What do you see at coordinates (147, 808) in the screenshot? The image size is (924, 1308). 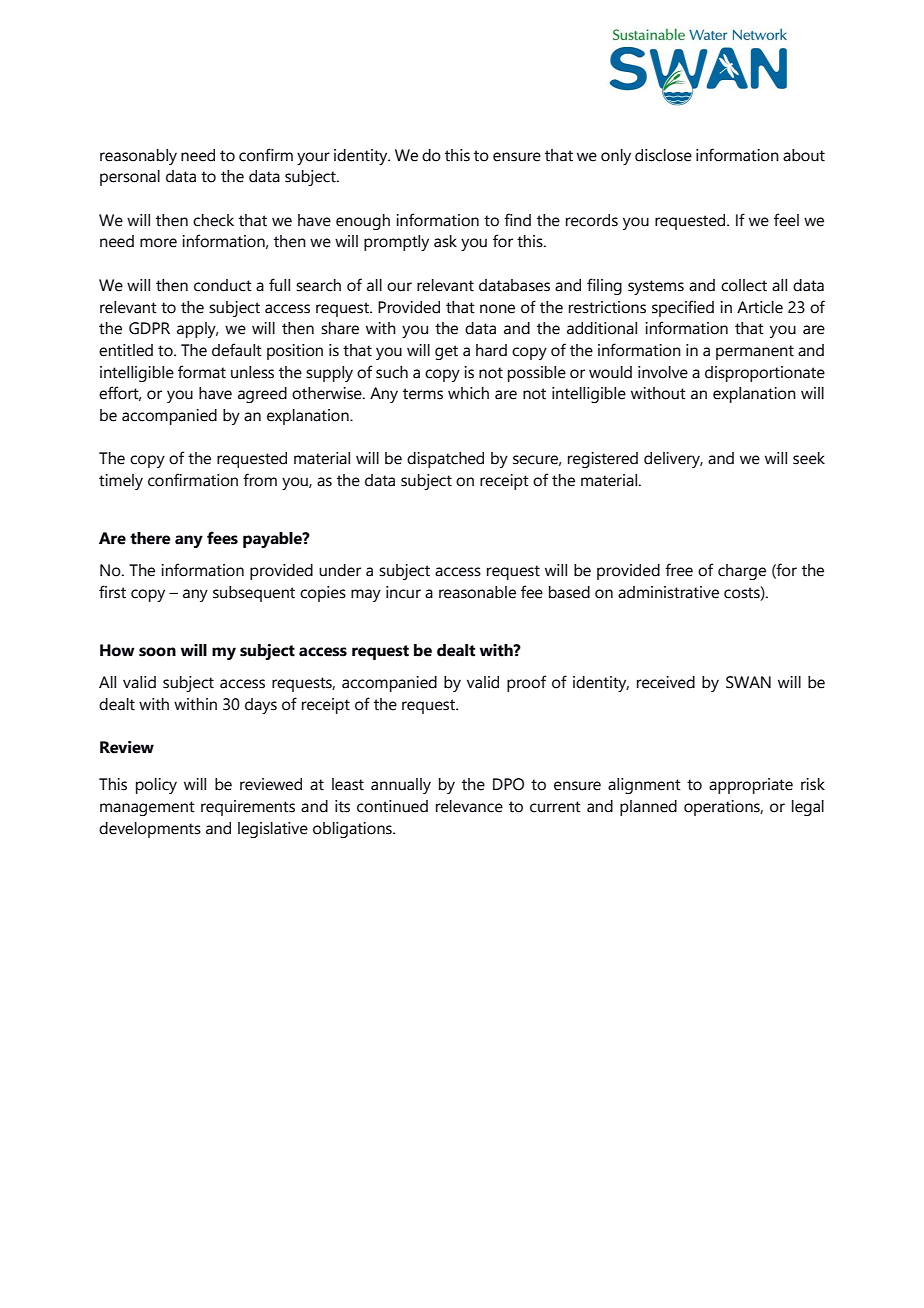 I see `management` at bounding box center [147, 808].
